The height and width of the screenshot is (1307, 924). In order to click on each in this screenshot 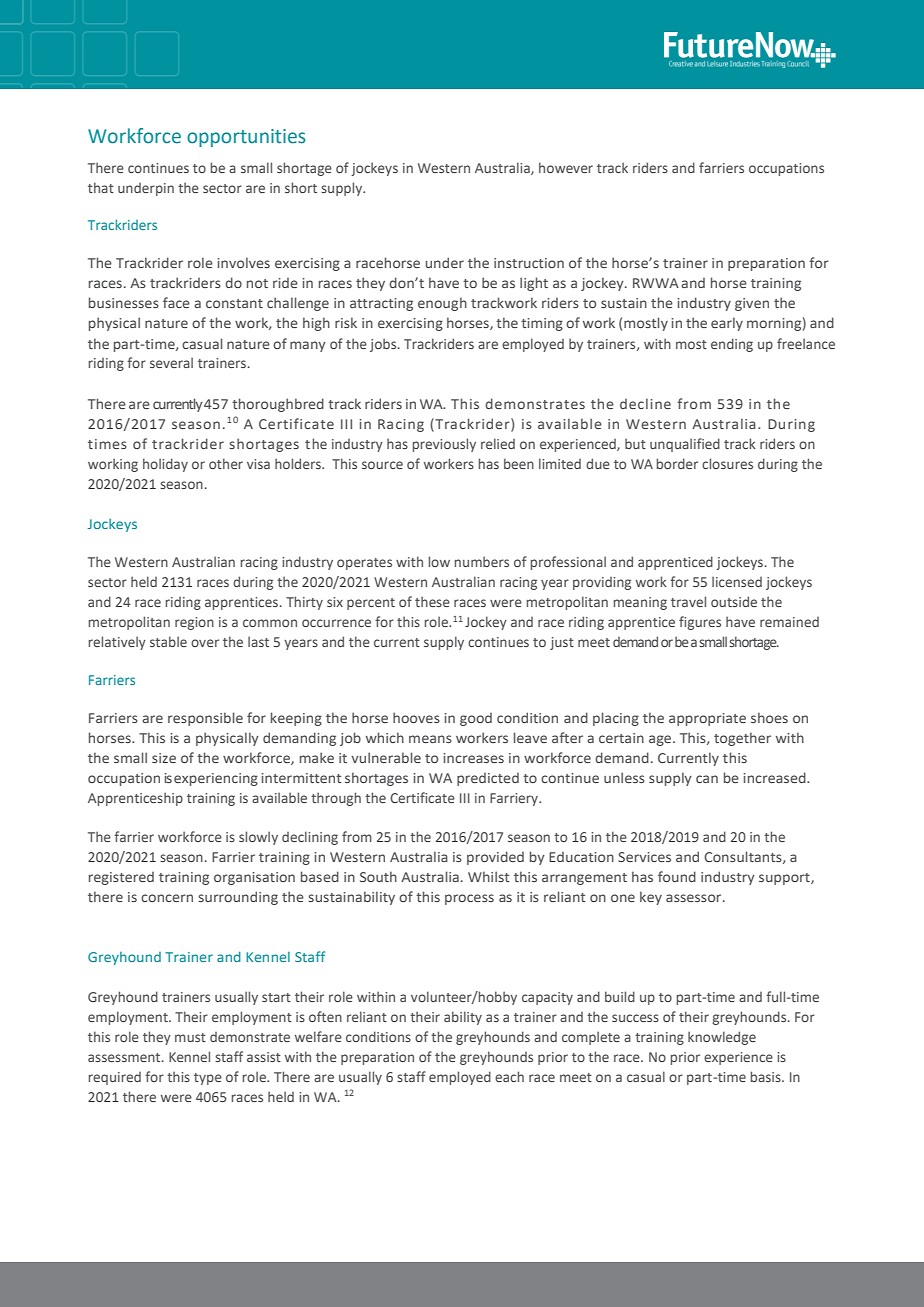, I will do `click(509, 1076)`.
